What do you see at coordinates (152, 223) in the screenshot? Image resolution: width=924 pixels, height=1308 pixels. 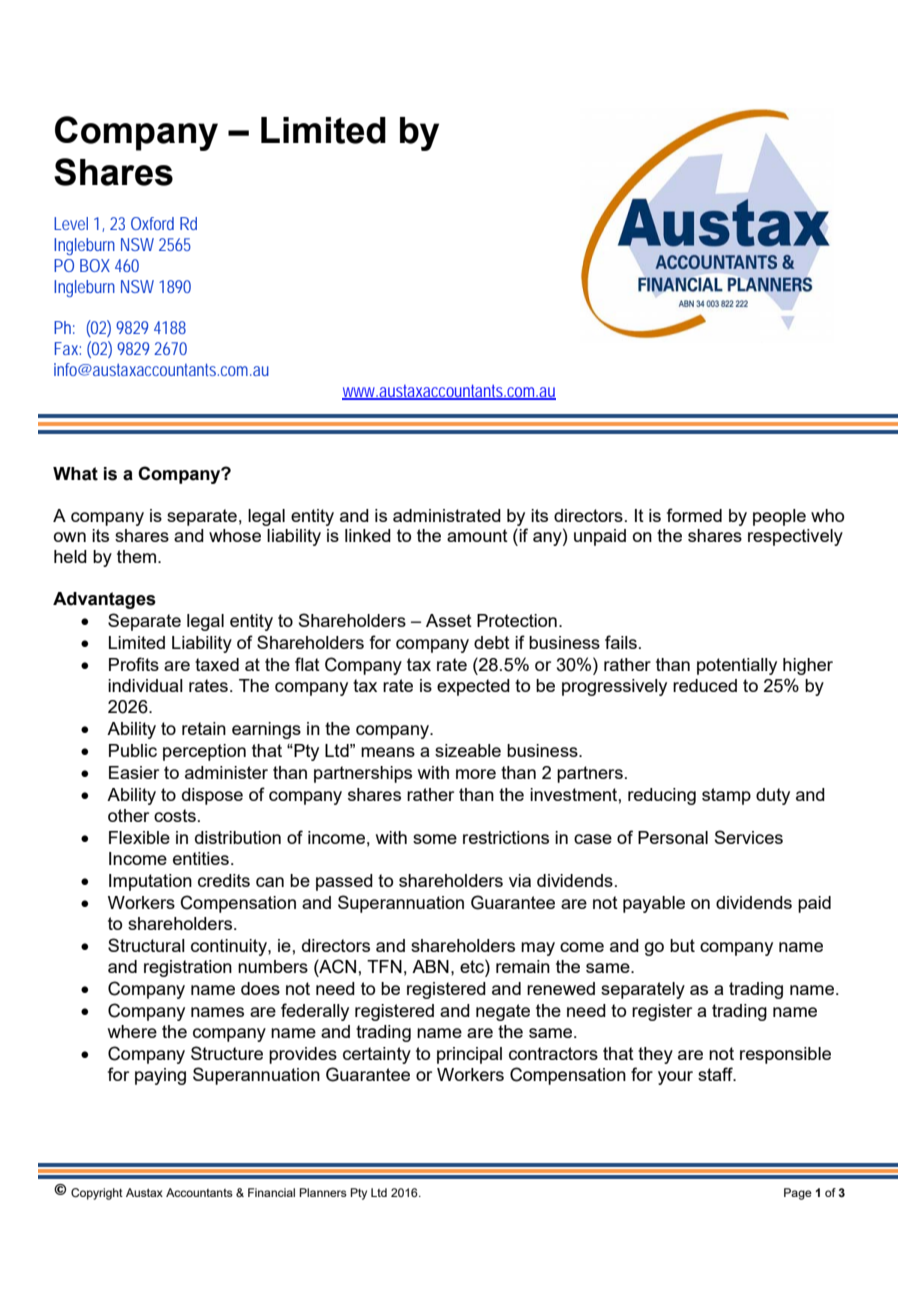 I see `Oxford` at bounding box center [152, 223].
